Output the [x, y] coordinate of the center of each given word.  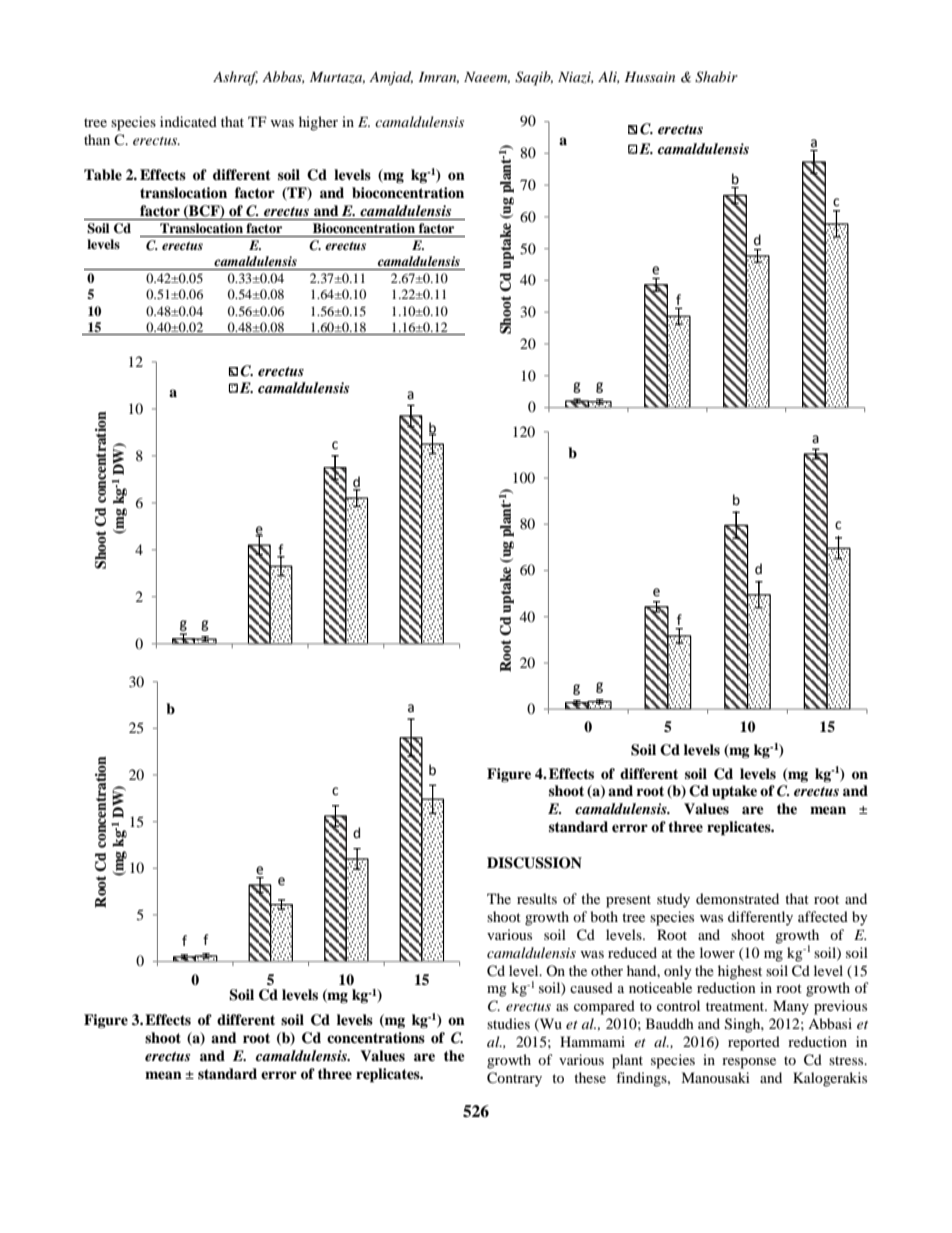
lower [717, 952]
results [537, 898]
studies [508, 1023]
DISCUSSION [534, 863]
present [628, 901]
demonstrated [737, 898]
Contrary [514, 1079]
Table [103, 175]
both [604, 916]
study [673, 900]
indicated [188, 121]
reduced [632, 952]
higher [318, 123]
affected [823, 916]
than [97, 139]
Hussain [649, 77]
